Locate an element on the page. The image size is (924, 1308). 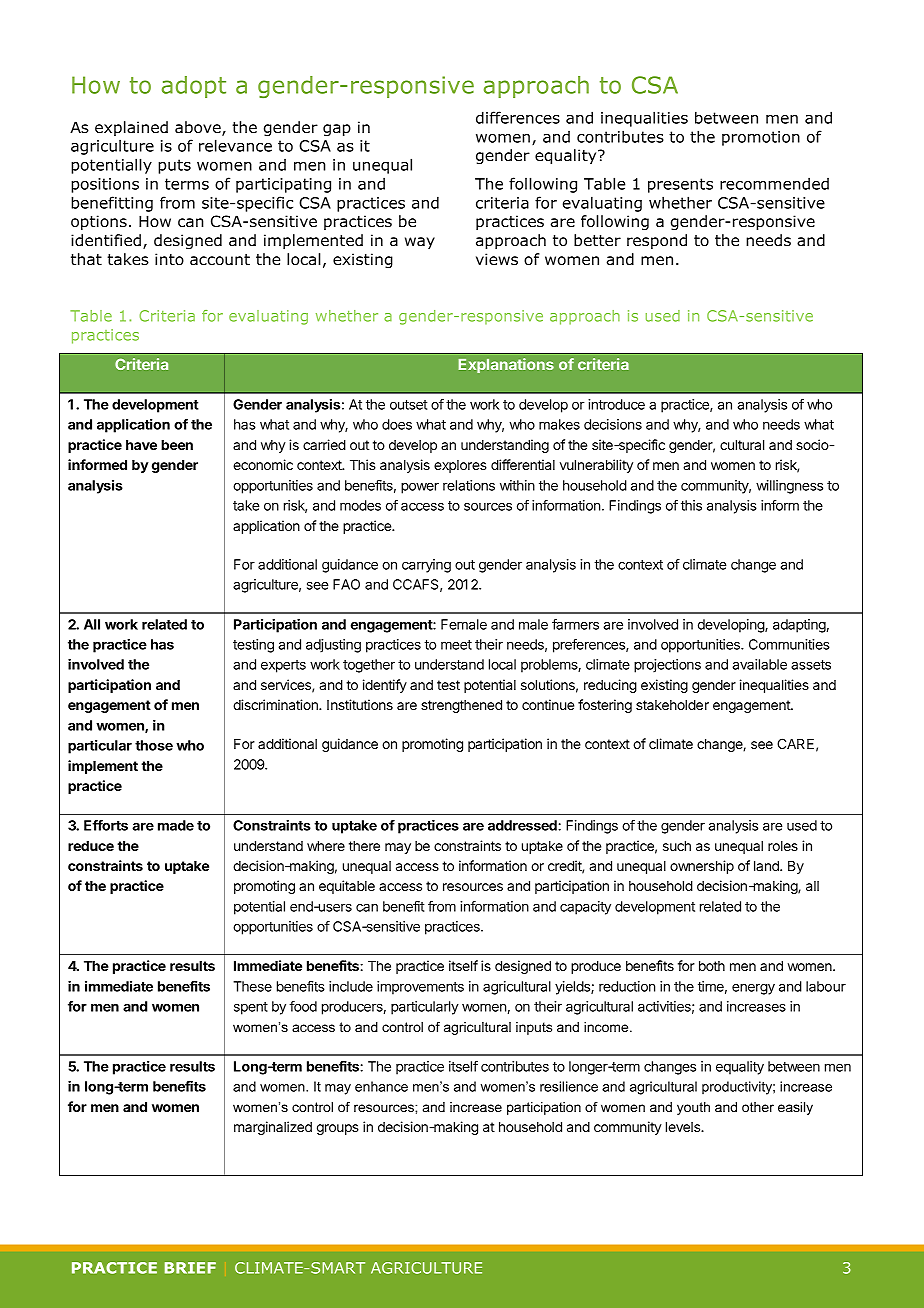
above is located at coordinates (199, 128).
